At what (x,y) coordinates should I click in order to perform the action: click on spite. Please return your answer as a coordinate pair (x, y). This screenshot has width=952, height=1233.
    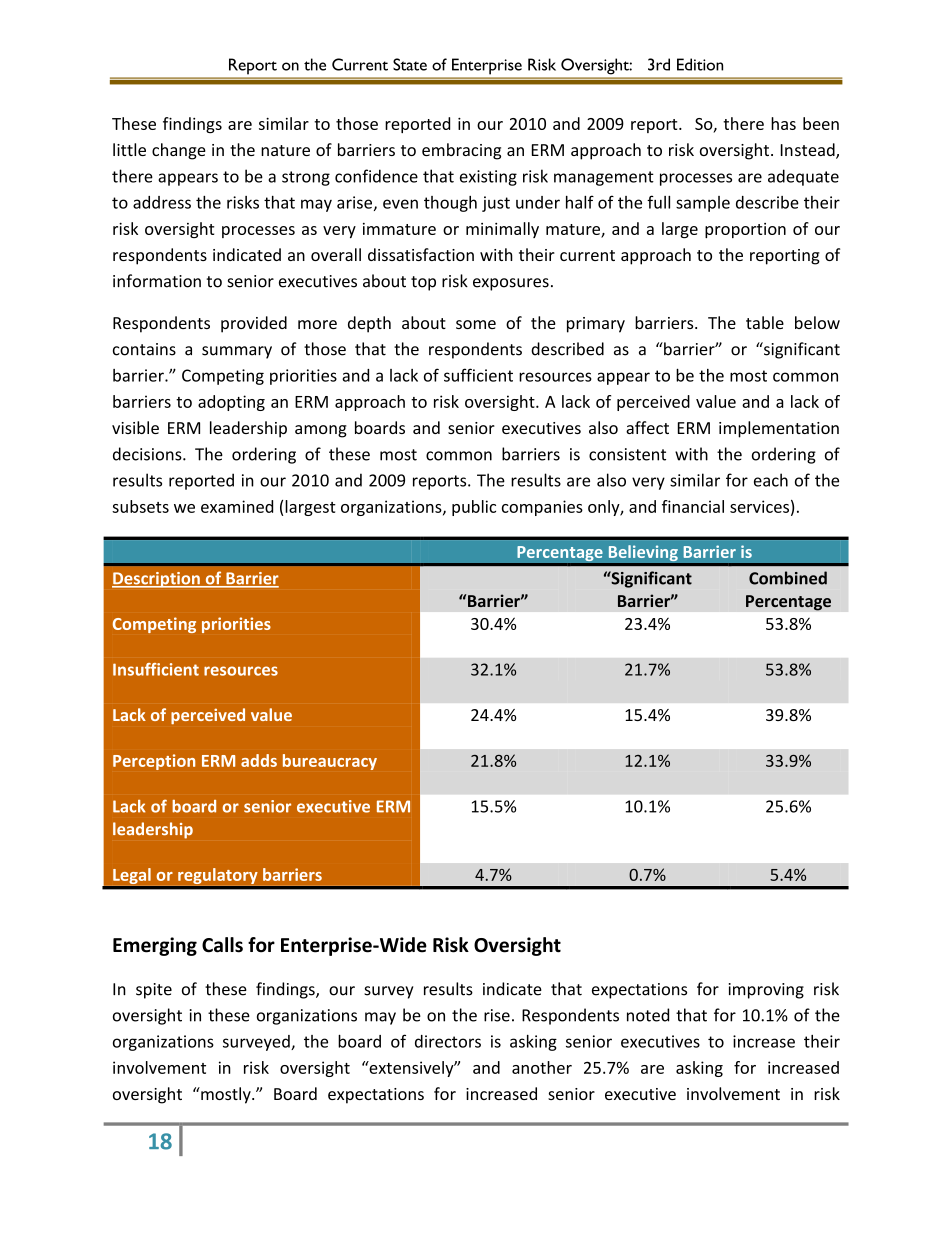
    Looking at the image, I should click on (154, 991).
